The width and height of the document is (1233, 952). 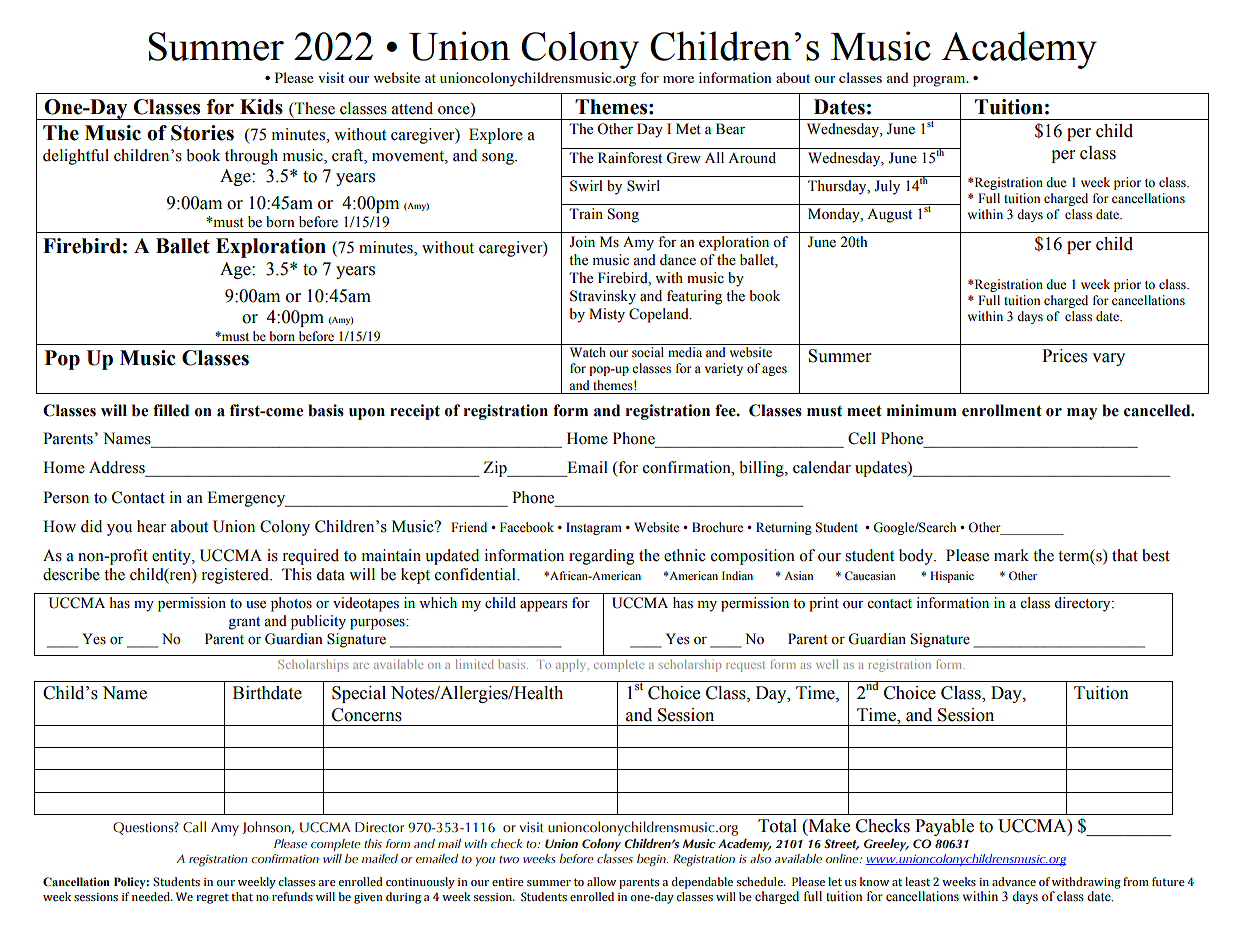 What do you see at coordinates (594, 528) in the document?
I see `Instagram` at bounding box center [594, 528].
